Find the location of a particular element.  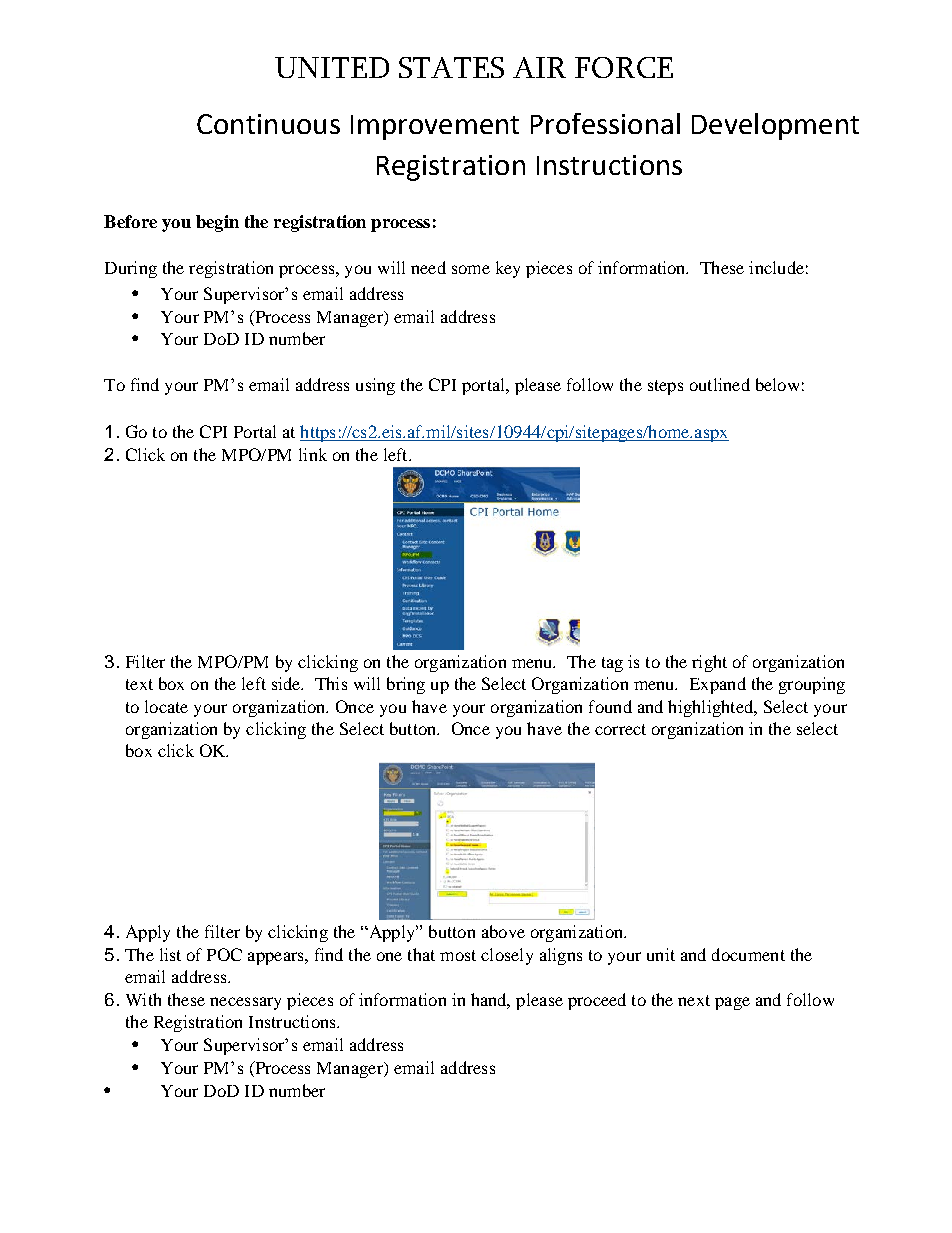

most is located at coordinates (458, 955).
